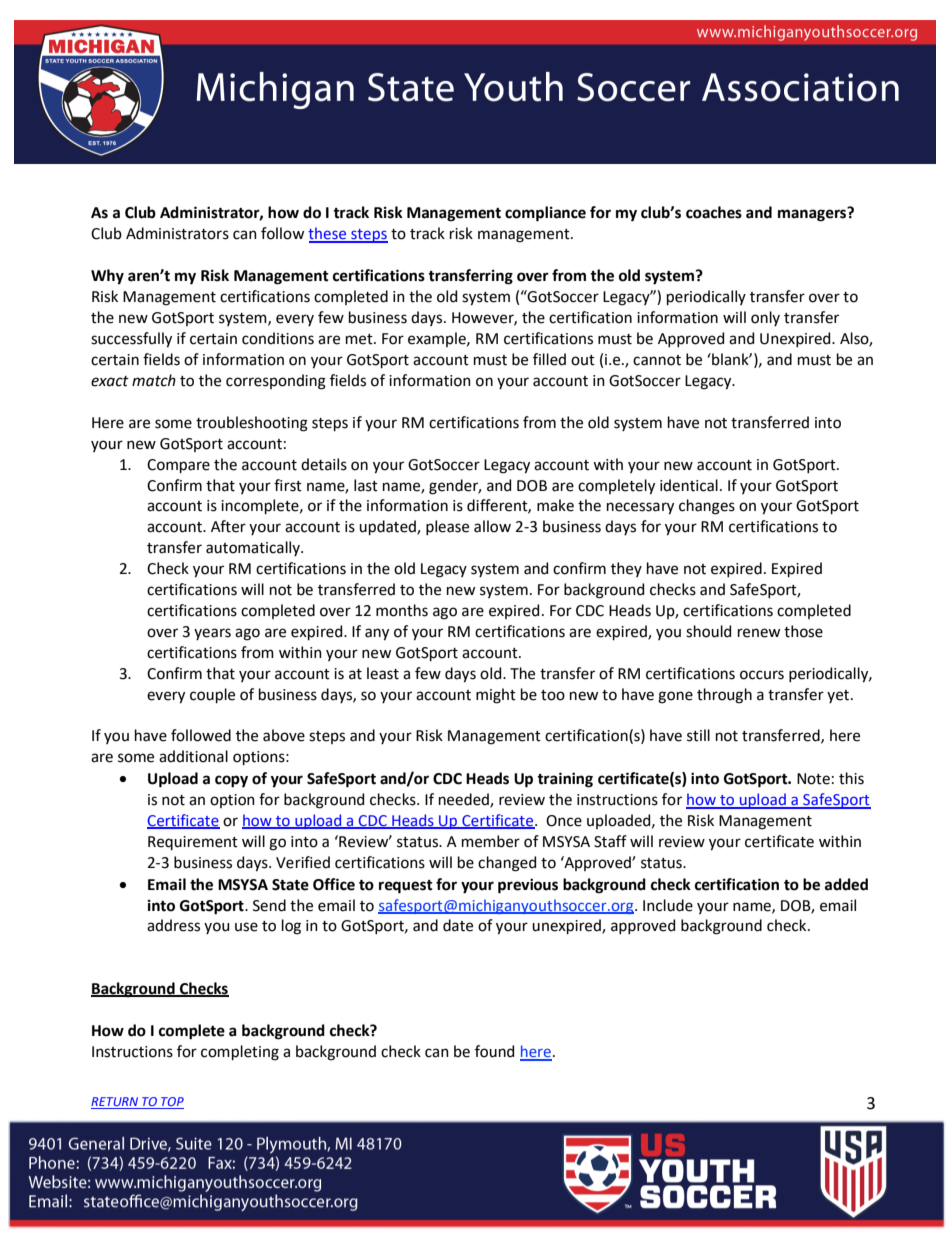 Image resolution: width=952 pixels, height=1233 pixels. Describe the element at coordinates (496, 696) in the screenshot. I see `might` at that location.
